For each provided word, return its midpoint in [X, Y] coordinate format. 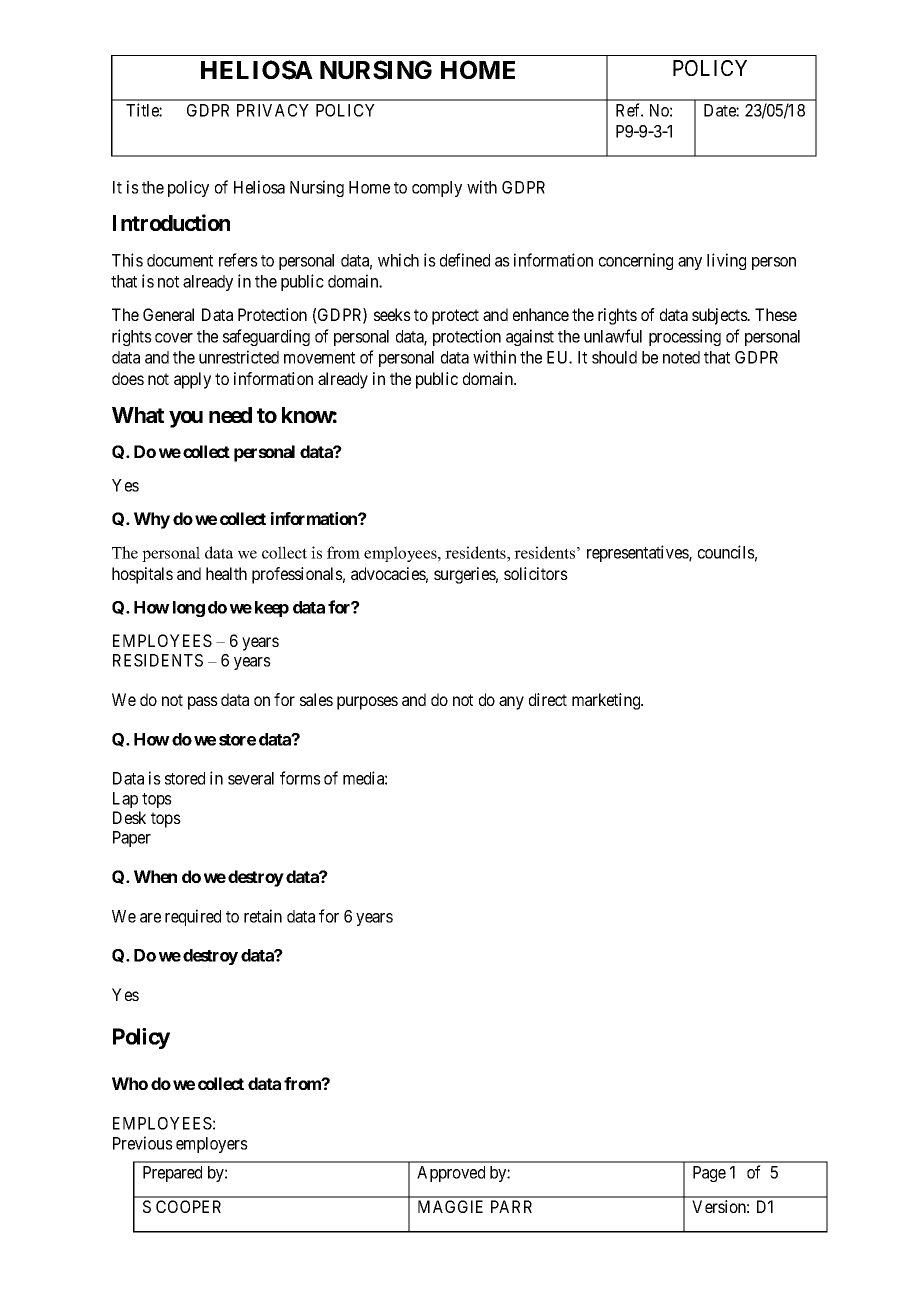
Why [152, 520]
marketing [607, 701]
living [726, 261]
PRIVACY [273, 110]
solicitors [536, 573]
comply [437, 189]
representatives [638, 553]
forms [300, 778]
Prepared [172, 1174]
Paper [132, 839]
